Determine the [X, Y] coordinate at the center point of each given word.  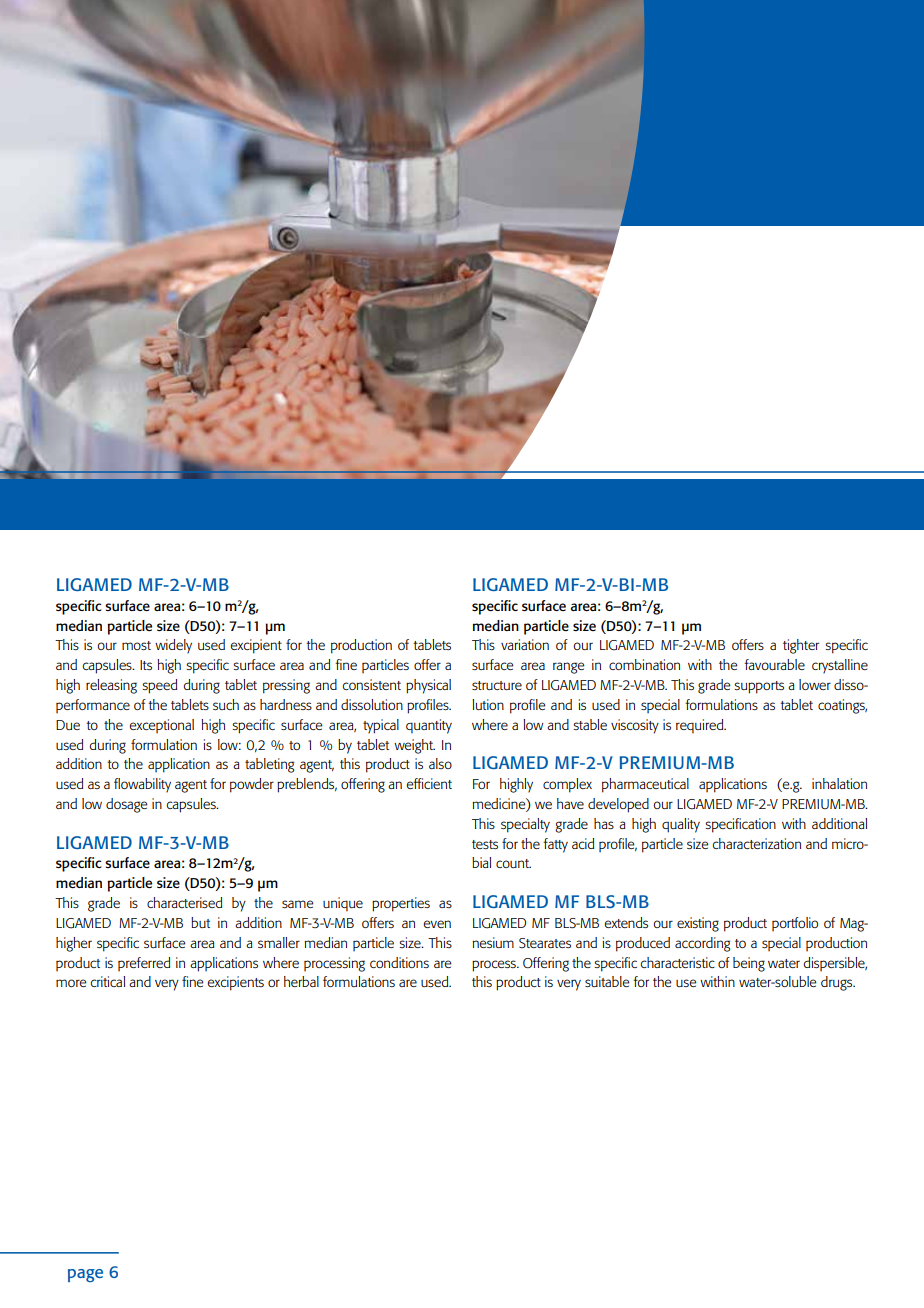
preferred [144, 964]
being [749, 964]
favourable [774, 664]
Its [146, 665]
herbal [301, 981]
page [85, 1275]
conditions [399, 962]
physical [428, 686]
